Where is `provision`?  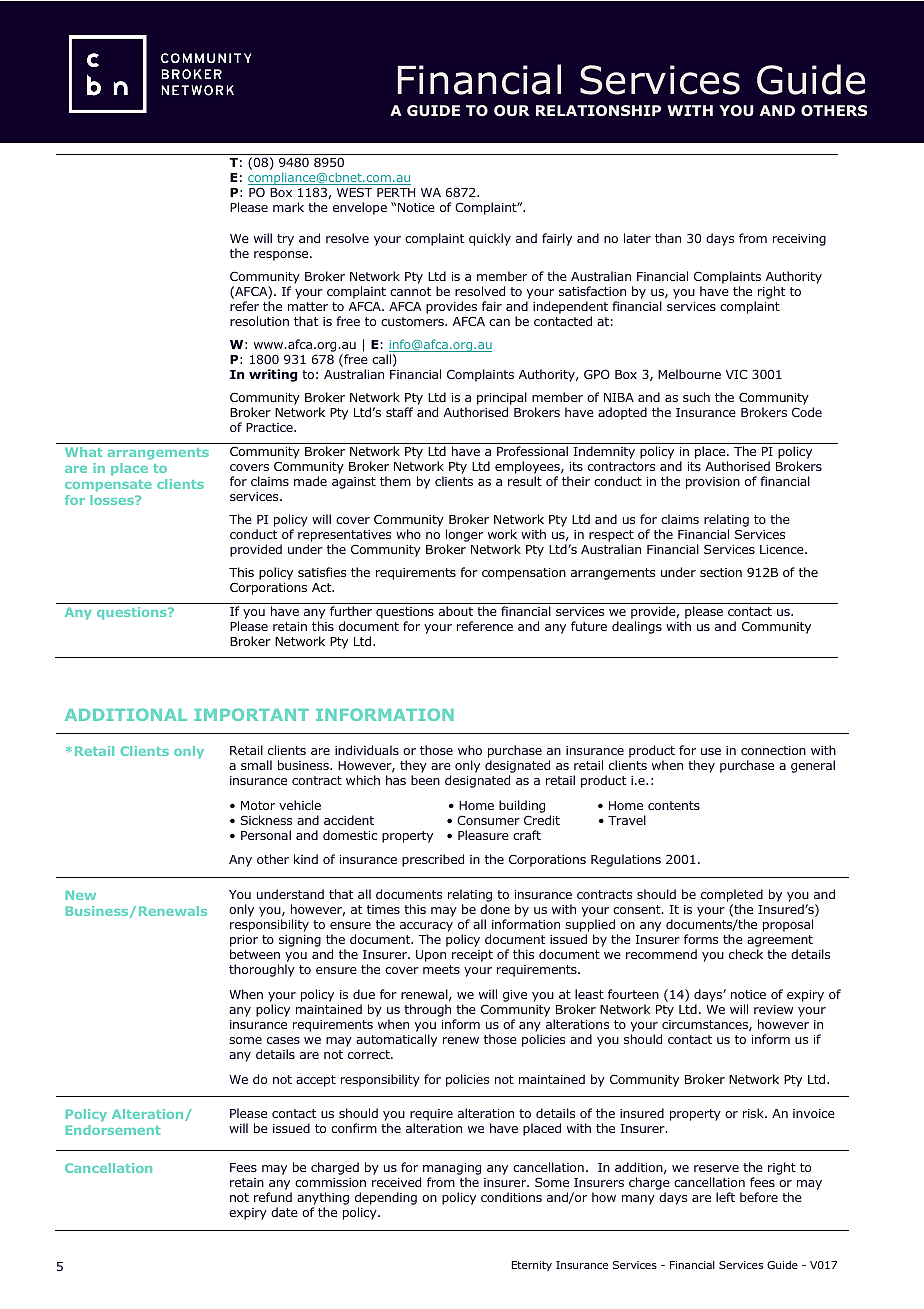 provision is located at coordinates (713, 483).
